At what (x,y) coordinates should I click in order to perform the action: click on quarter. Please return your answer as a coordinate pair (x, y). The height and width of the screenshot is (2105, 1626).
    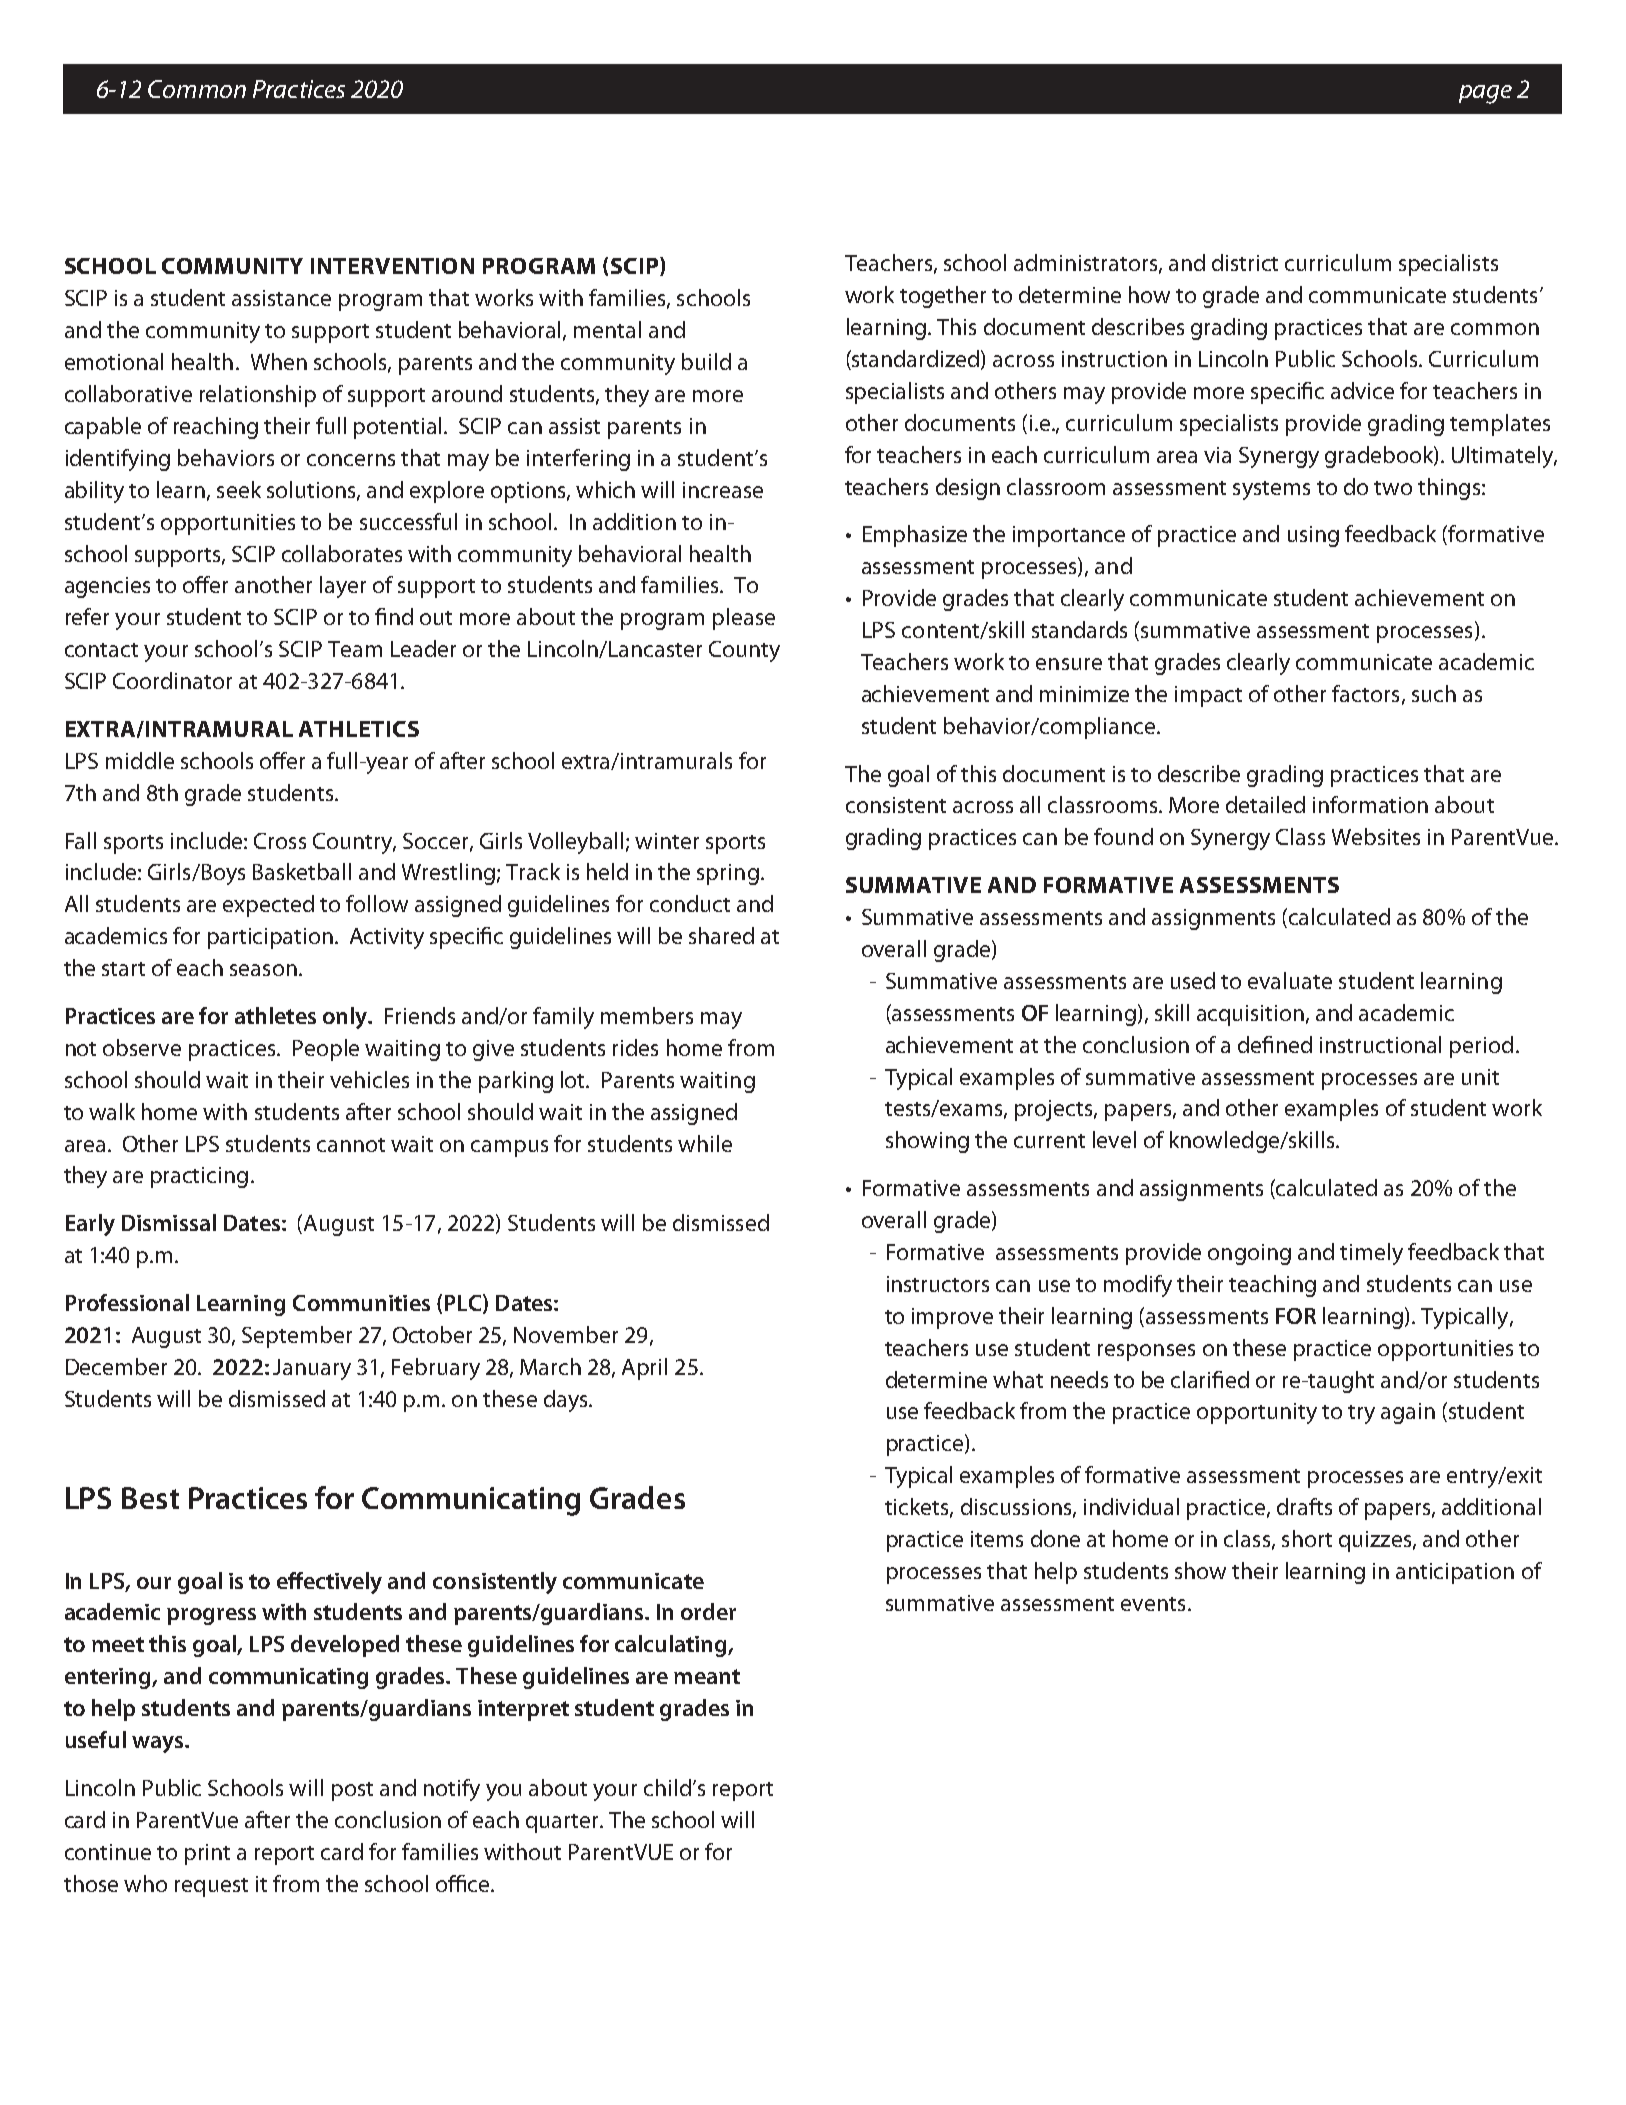
    Looking at the image, I should click on (563, 1823).
